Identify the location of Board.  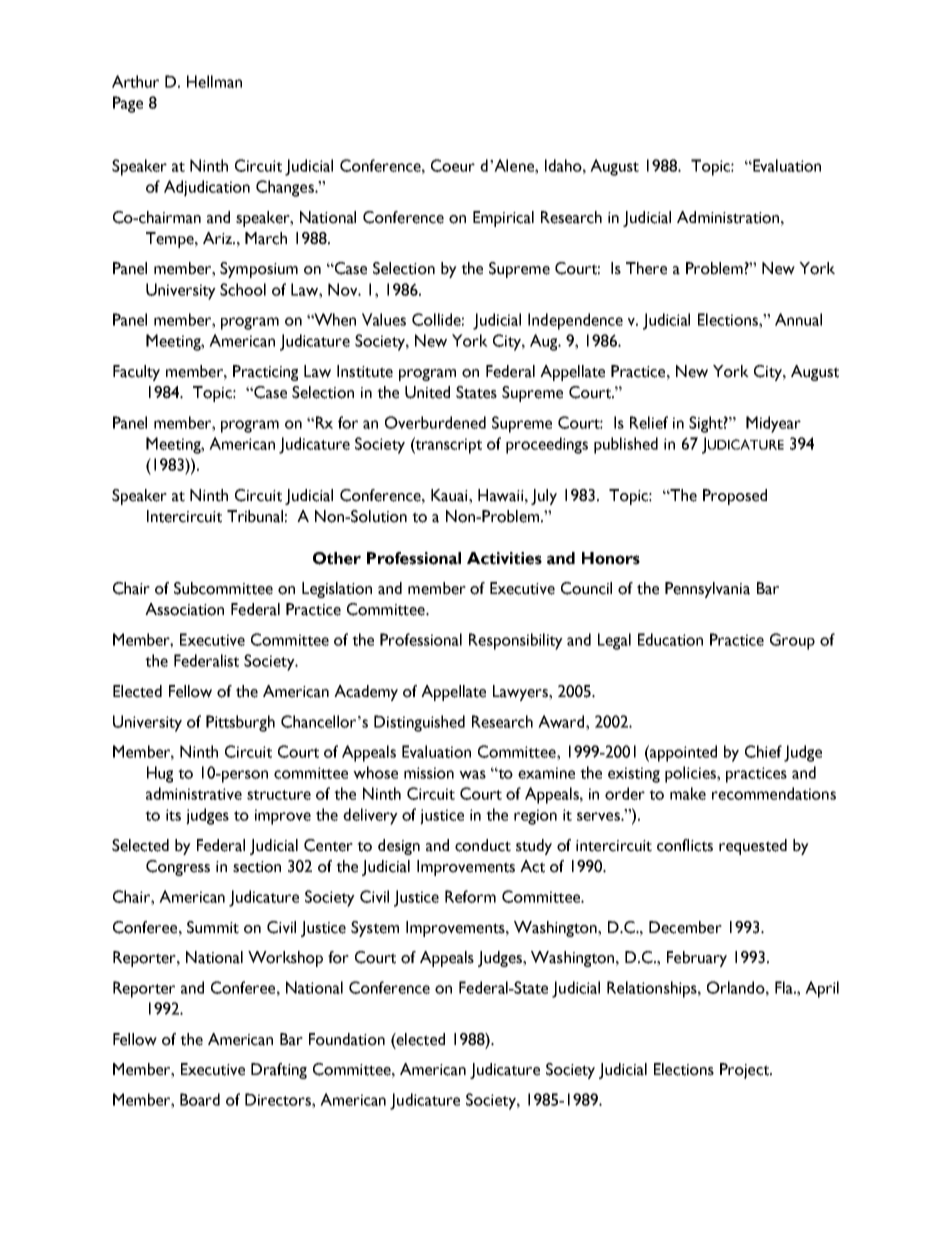
(200, 1099).
